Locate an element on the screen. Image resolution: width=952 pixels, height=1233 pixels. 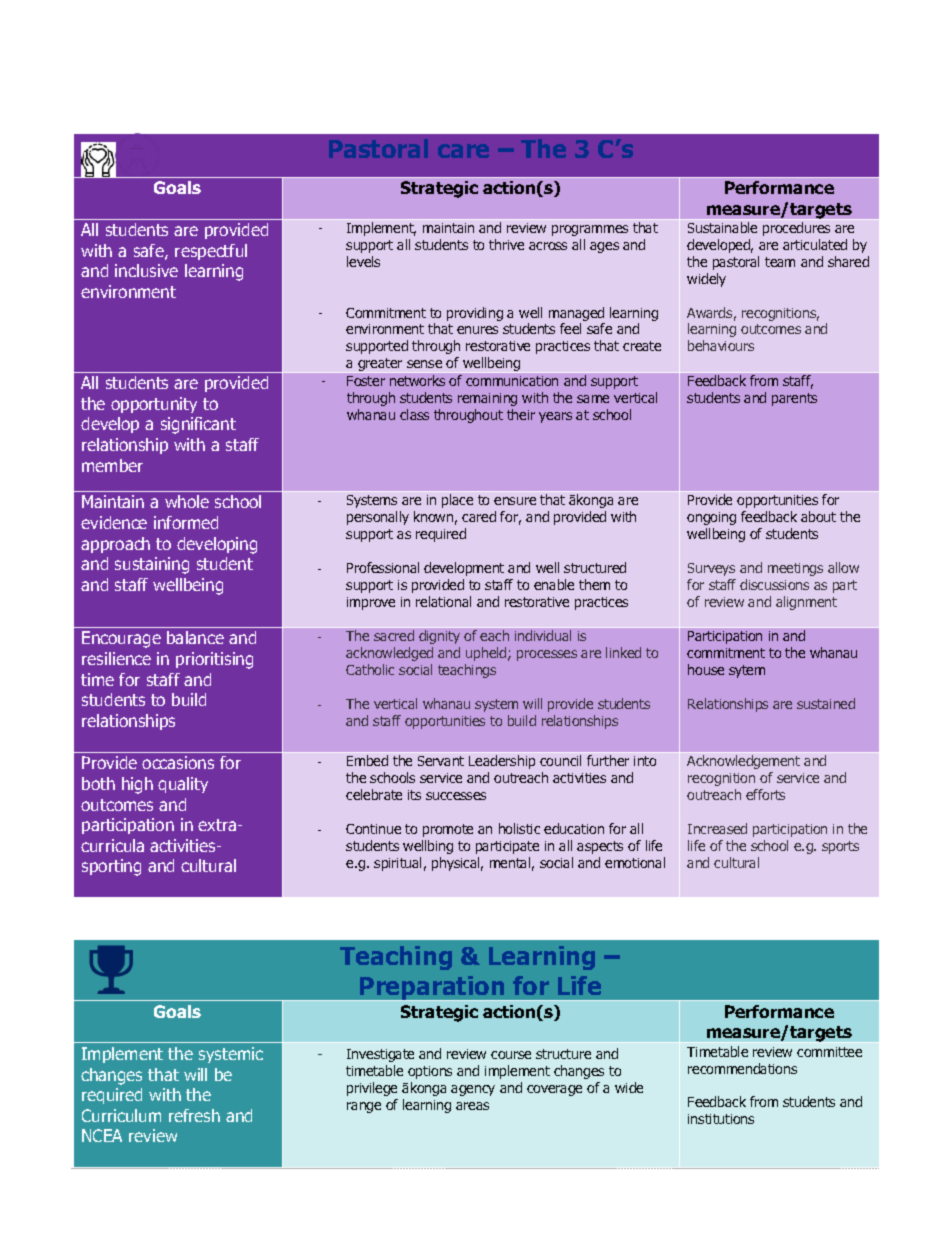
processes is located at coordinates (547, 655).
